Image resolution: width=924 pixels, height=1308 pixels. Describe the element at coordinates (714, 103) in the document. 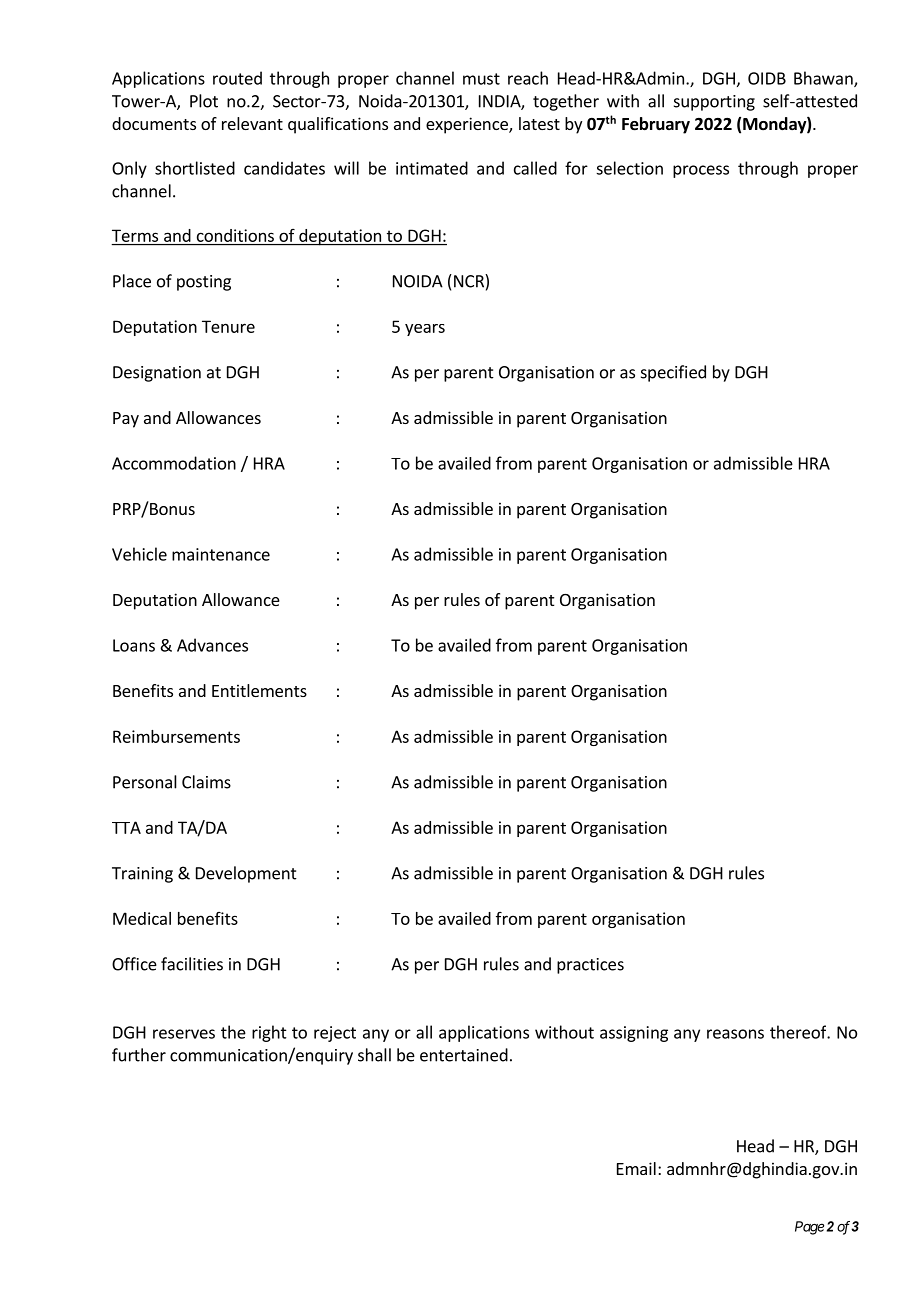

I see `supporting` at that location.
